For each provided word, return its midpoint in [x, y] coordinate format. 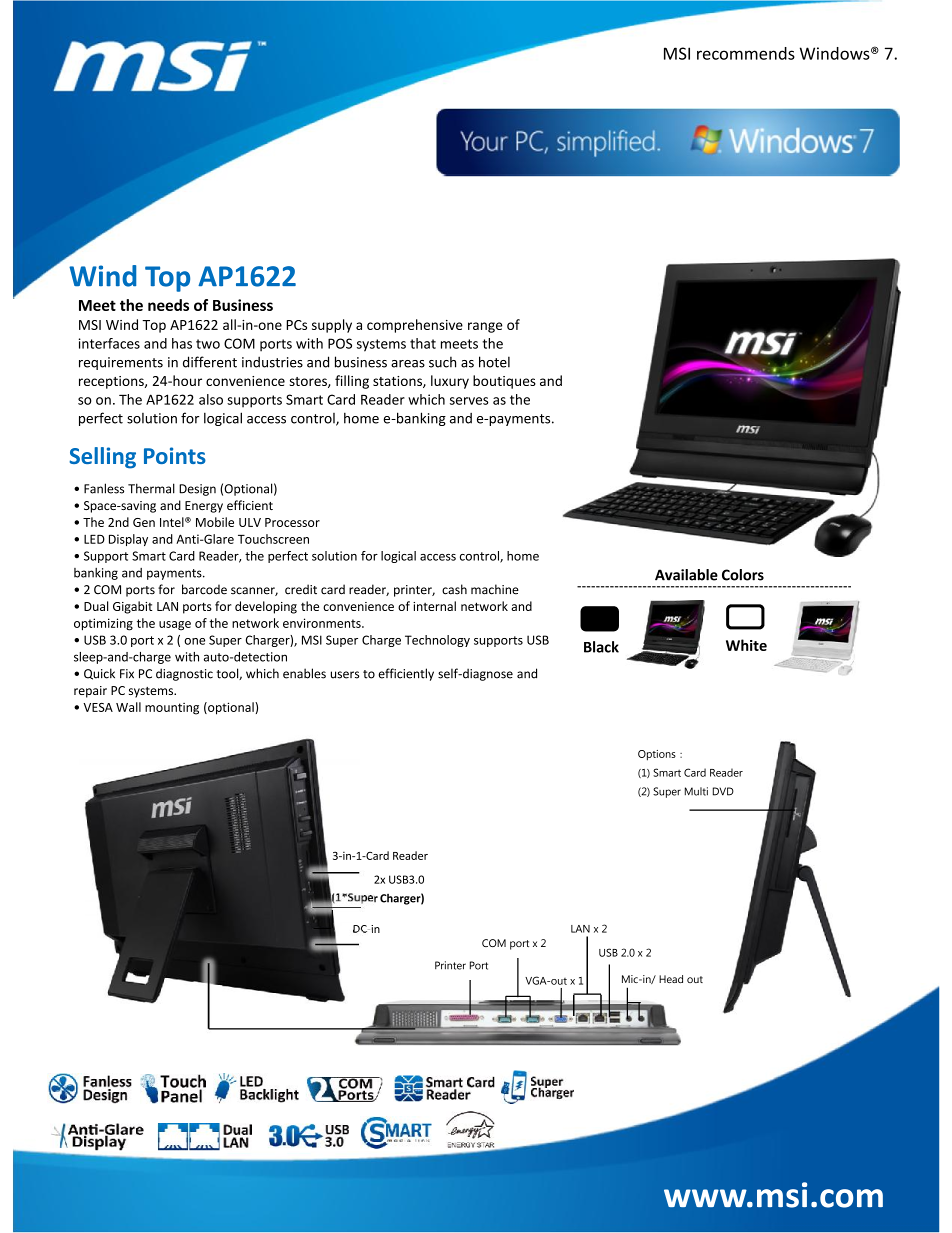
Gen [144, 522]
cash [454, 589]
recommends [746, 53]
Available [686, 575]
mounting [172, 709]
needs [168, 305]
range [485, 327]
